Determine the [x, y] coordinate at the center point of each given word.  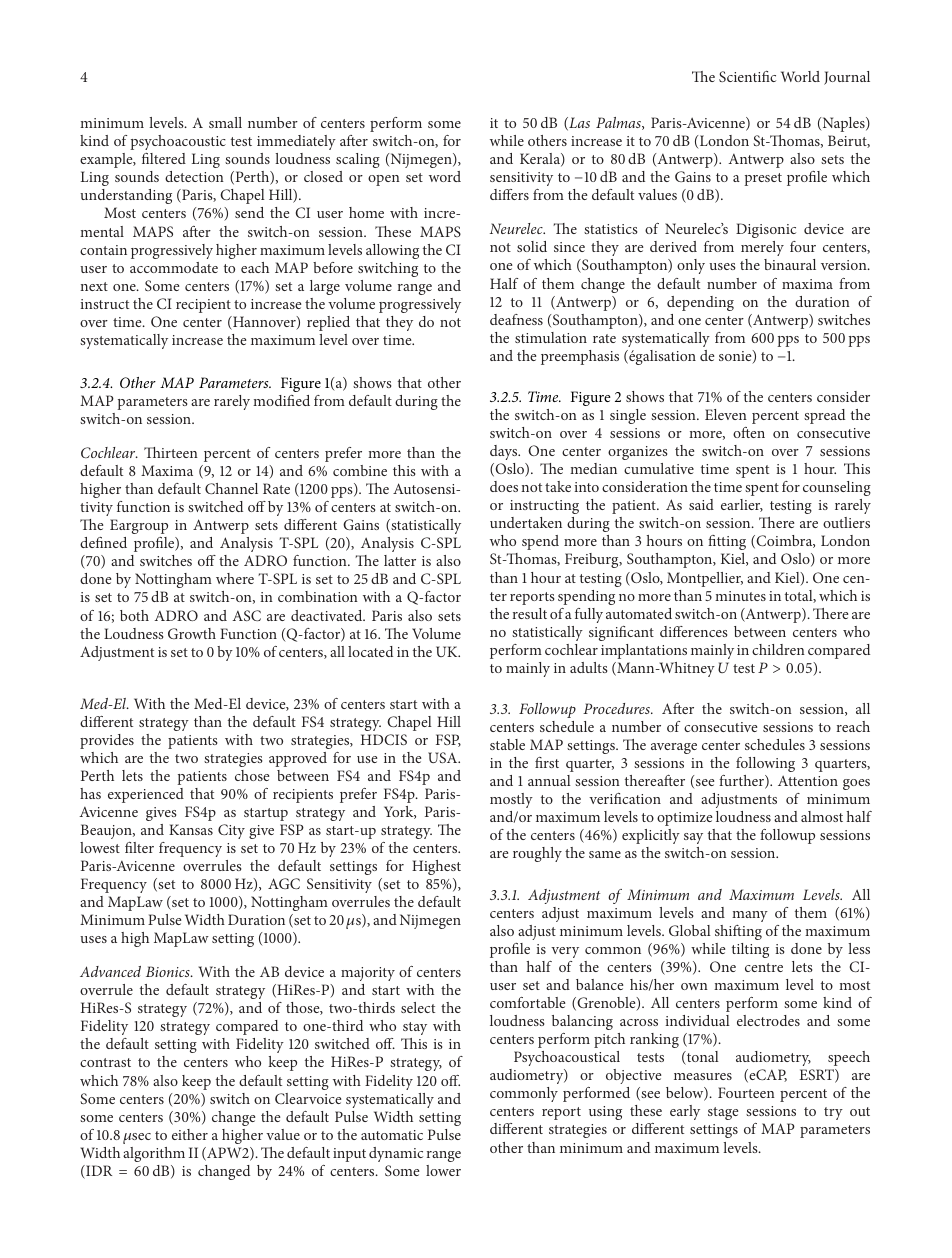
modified [281, 400]
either [190, 1134]
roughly [537, 854]
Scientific [747, 76]
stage [723, 1113]
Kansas [191, 829]
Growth [192, 633]
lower [443, 1170]
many [750, 916]
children [778, 649]
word [445, 176]
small [225, 122]
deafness [516, 319]
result [530, 613]
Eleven [726, 414]
